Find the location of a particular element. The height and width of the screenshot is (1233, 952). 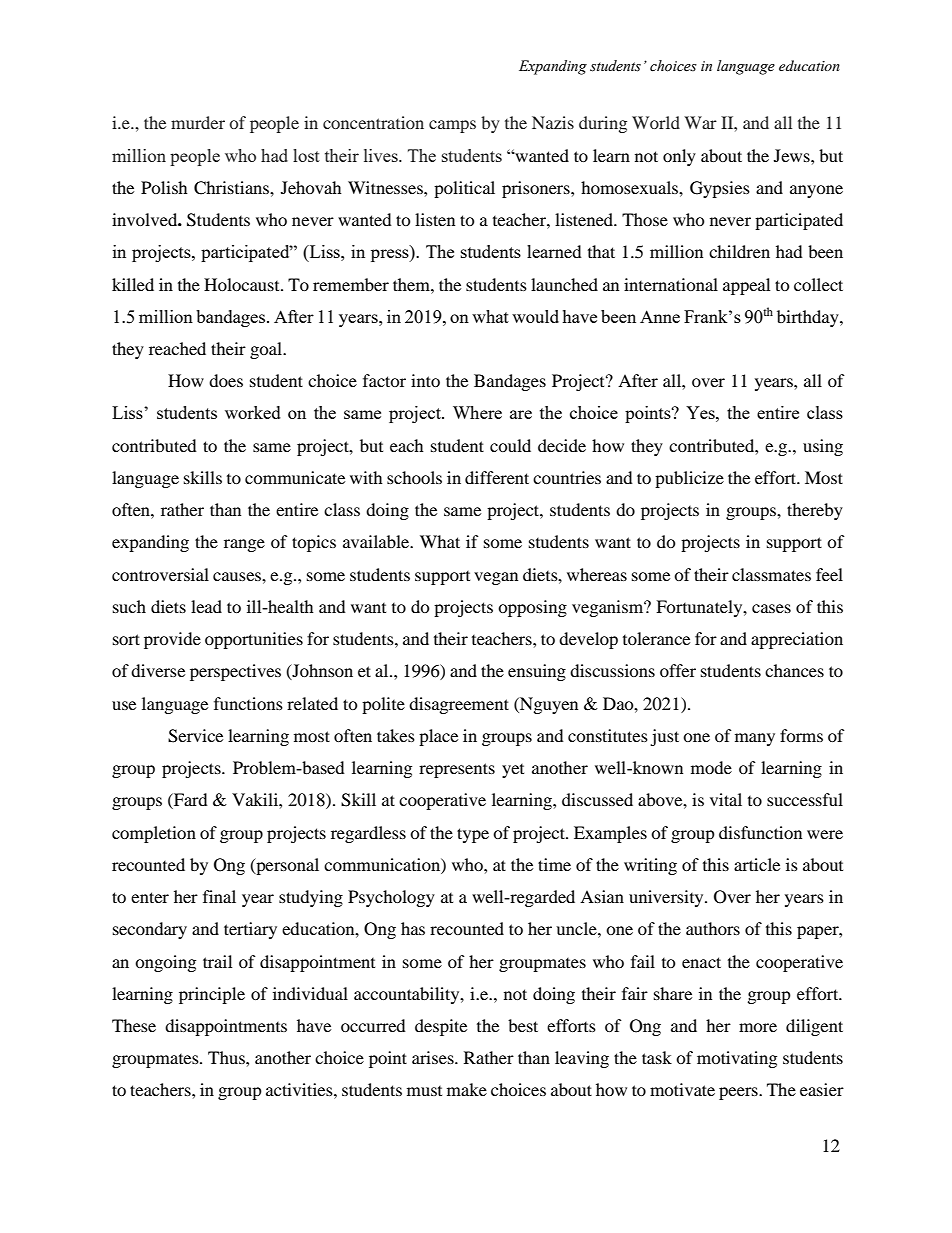

motivating is located at coordinates (737, 1059).
